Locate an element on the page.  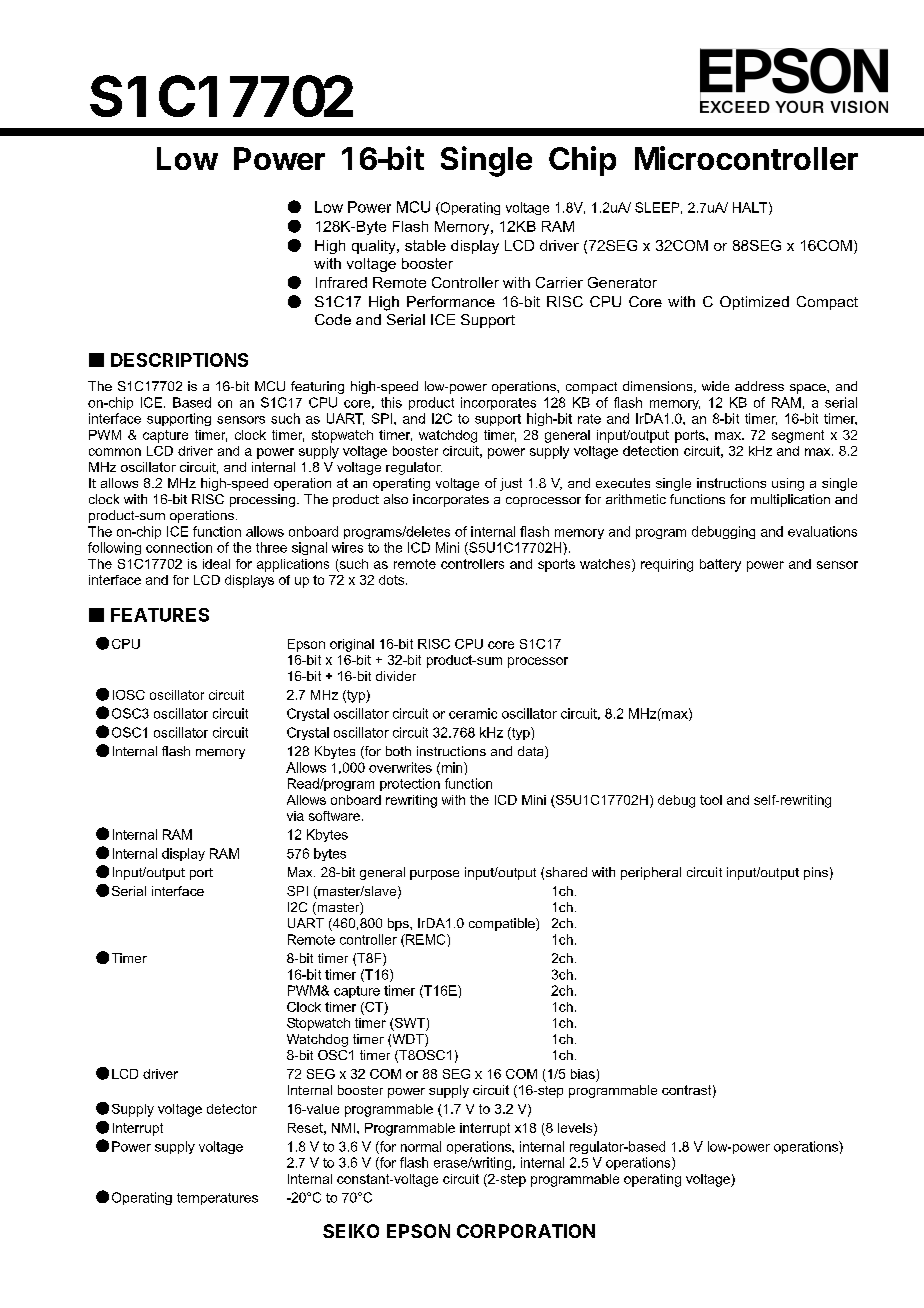
Performance is located at coordinates (451, 301).
